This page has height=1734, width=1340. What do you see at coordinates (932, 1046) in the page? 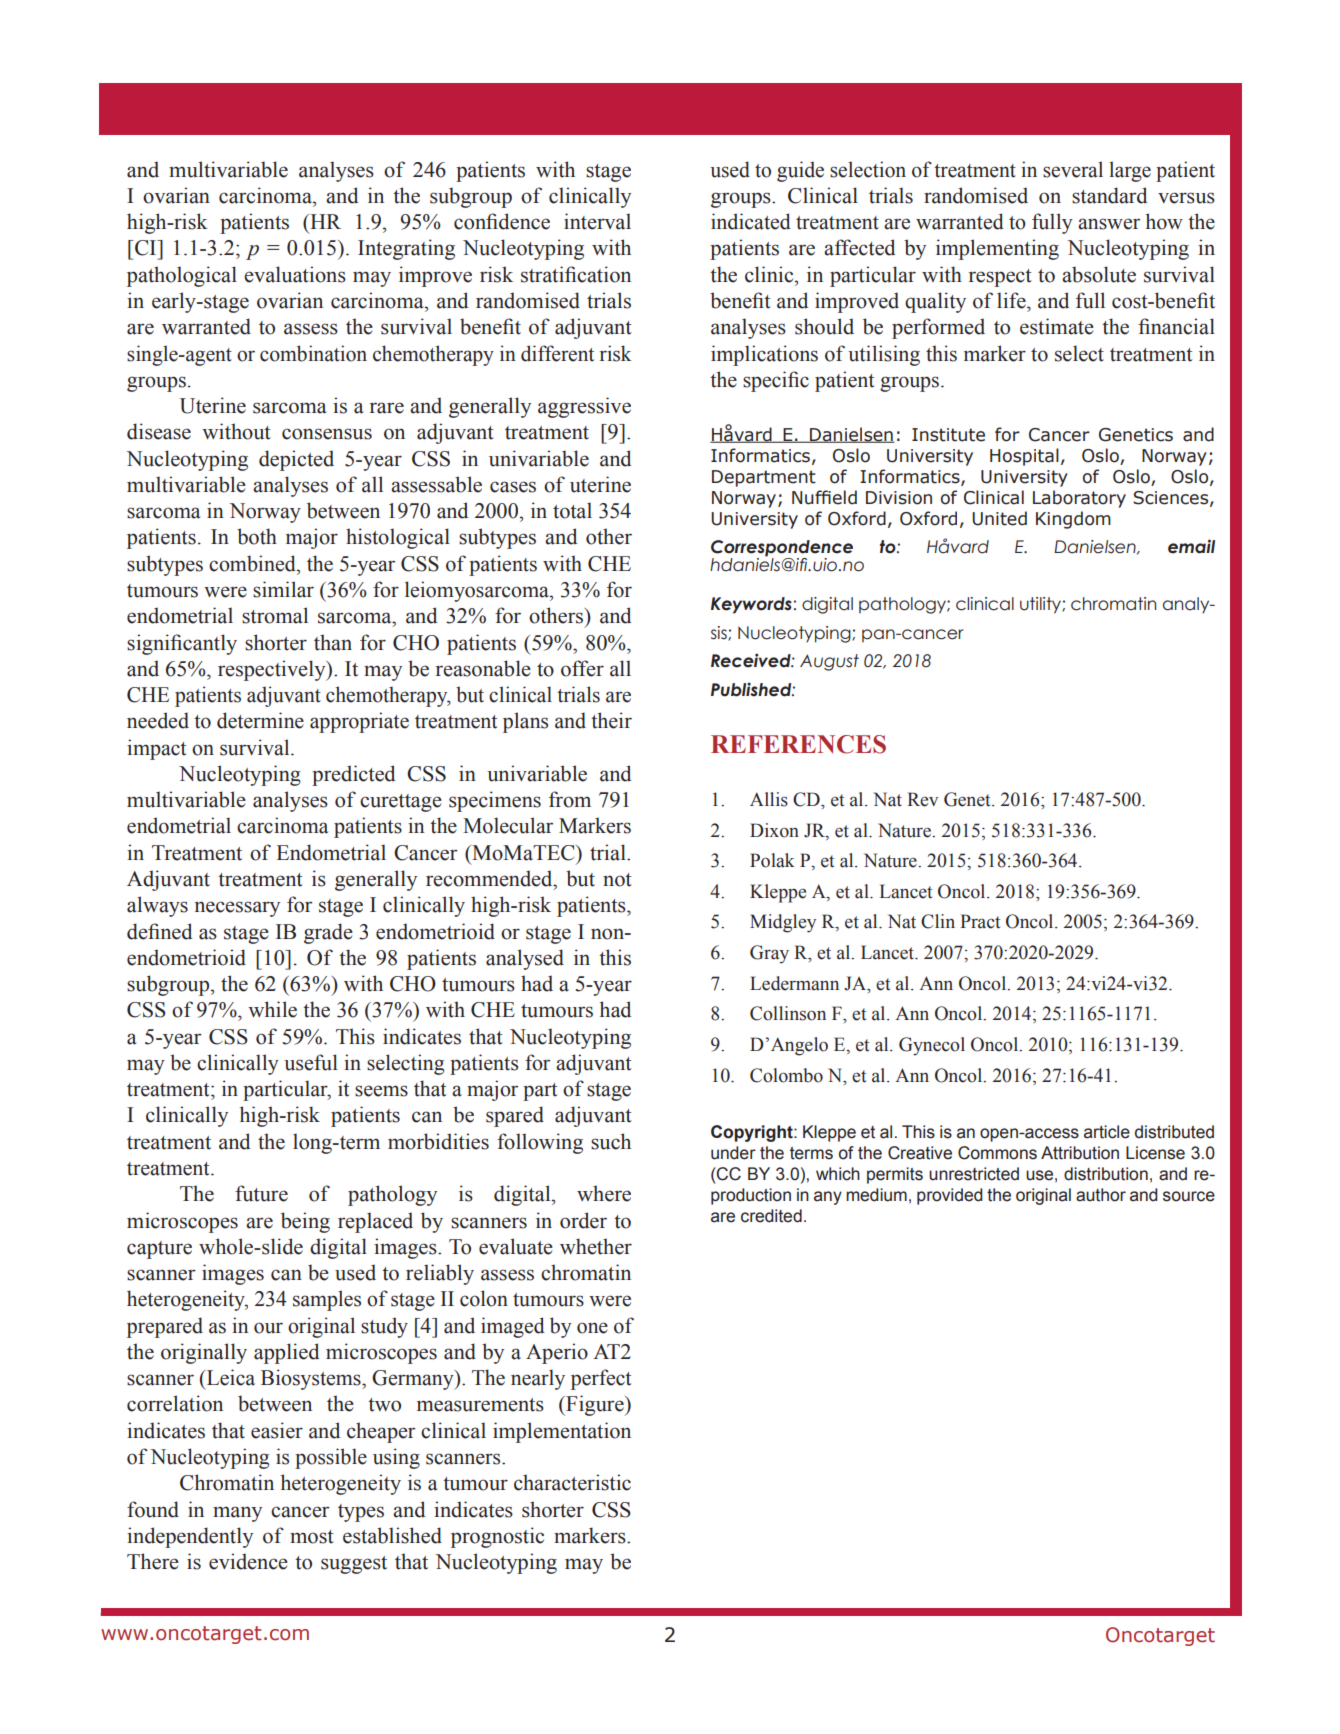
I see `Gynecol` at bounding box center [932, 1046].
